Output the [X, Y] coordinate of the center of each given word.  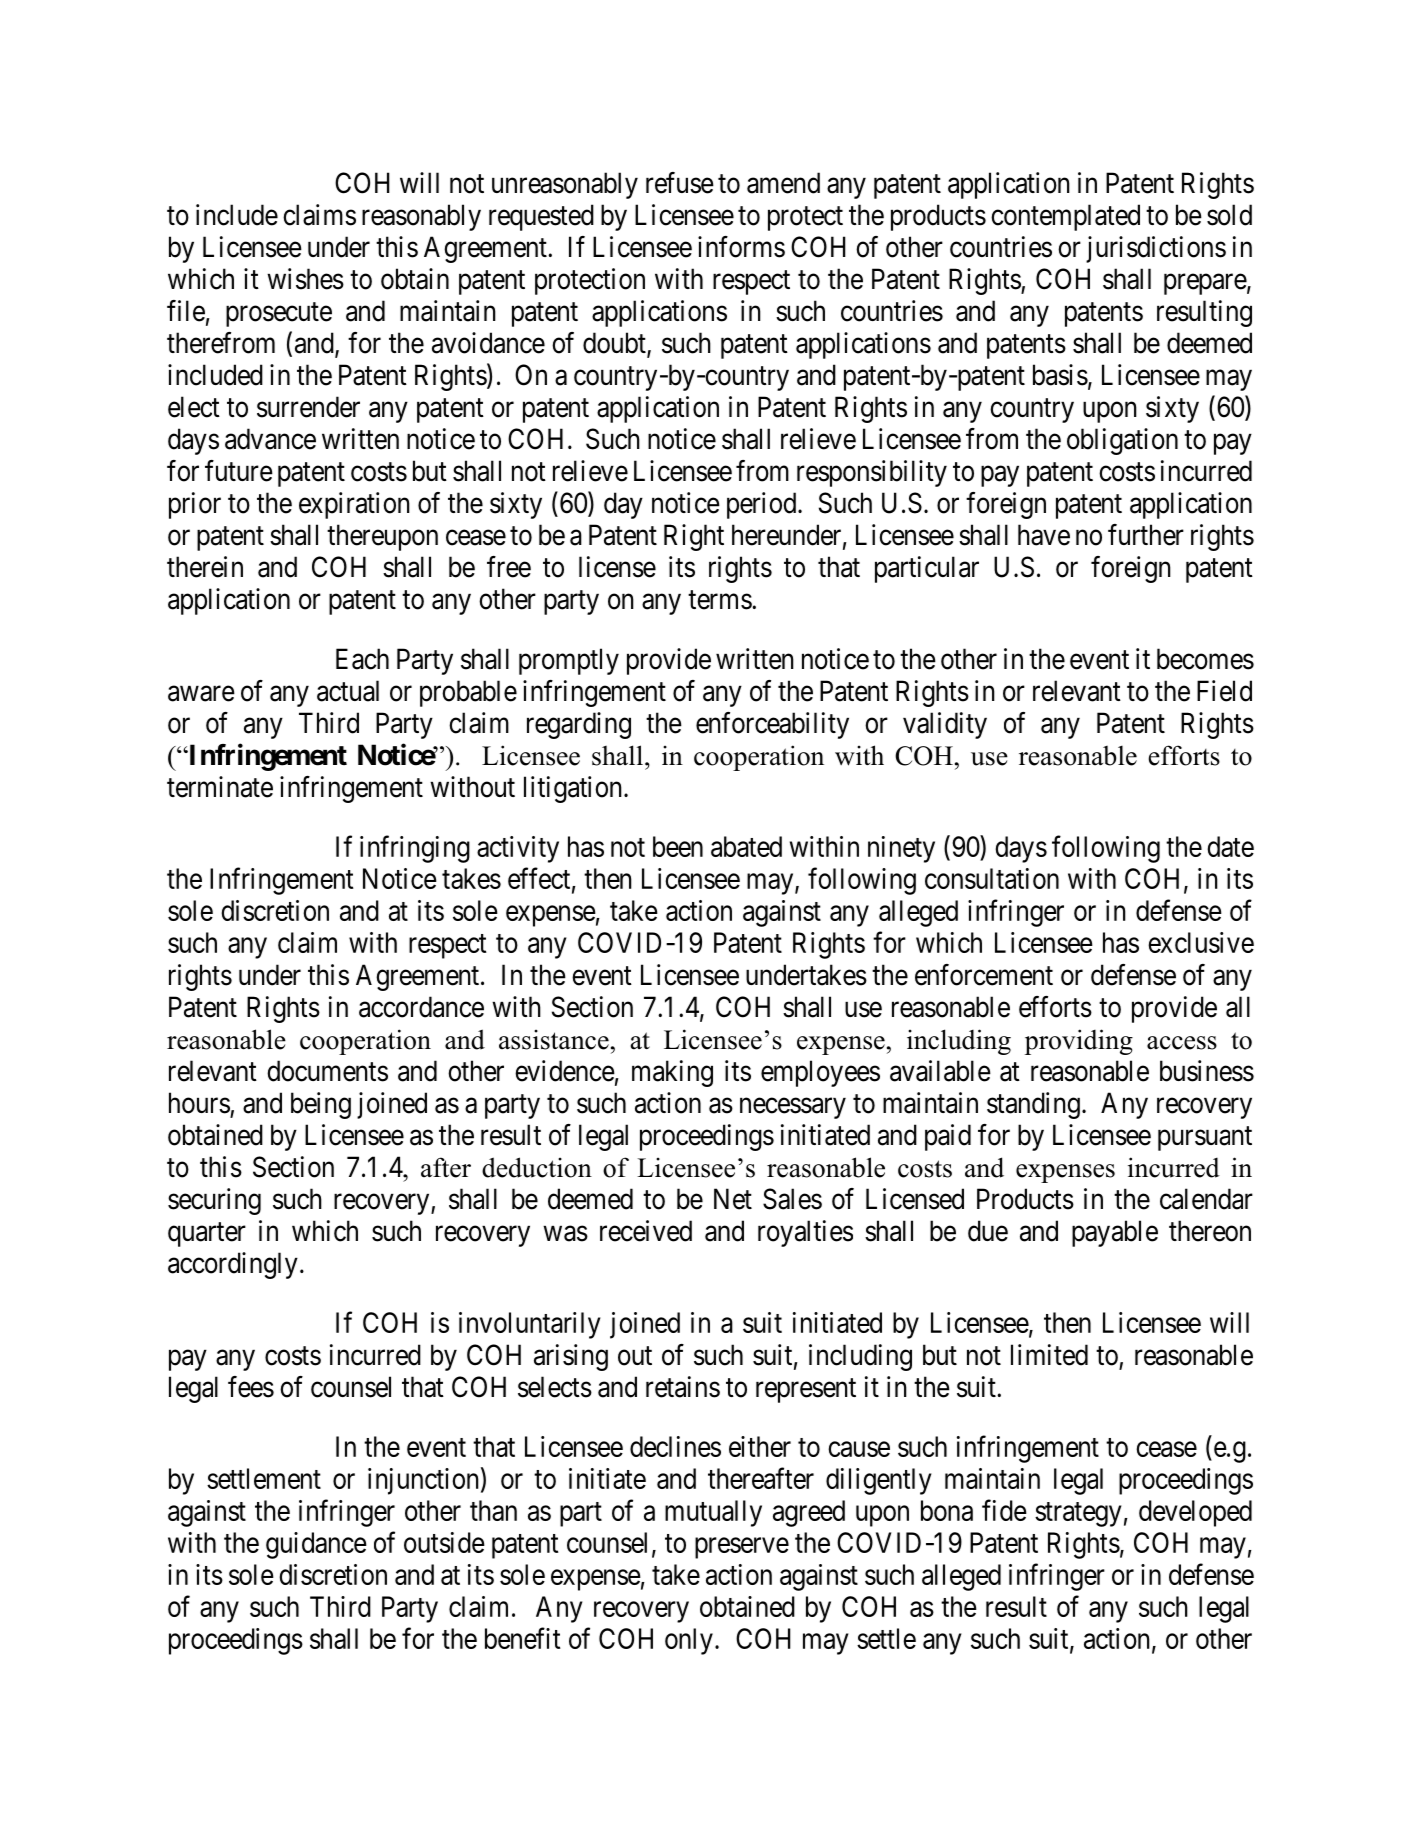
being [321, 1105]
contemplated [1065, 217]
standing [1033, 1105]
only [689, 1641]
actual [348, 691]
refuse [680, 183]
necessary [793, 1108]
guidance [316, 1545]
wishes [305, 279]
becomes [1205, 659]
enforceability [772, 725]
